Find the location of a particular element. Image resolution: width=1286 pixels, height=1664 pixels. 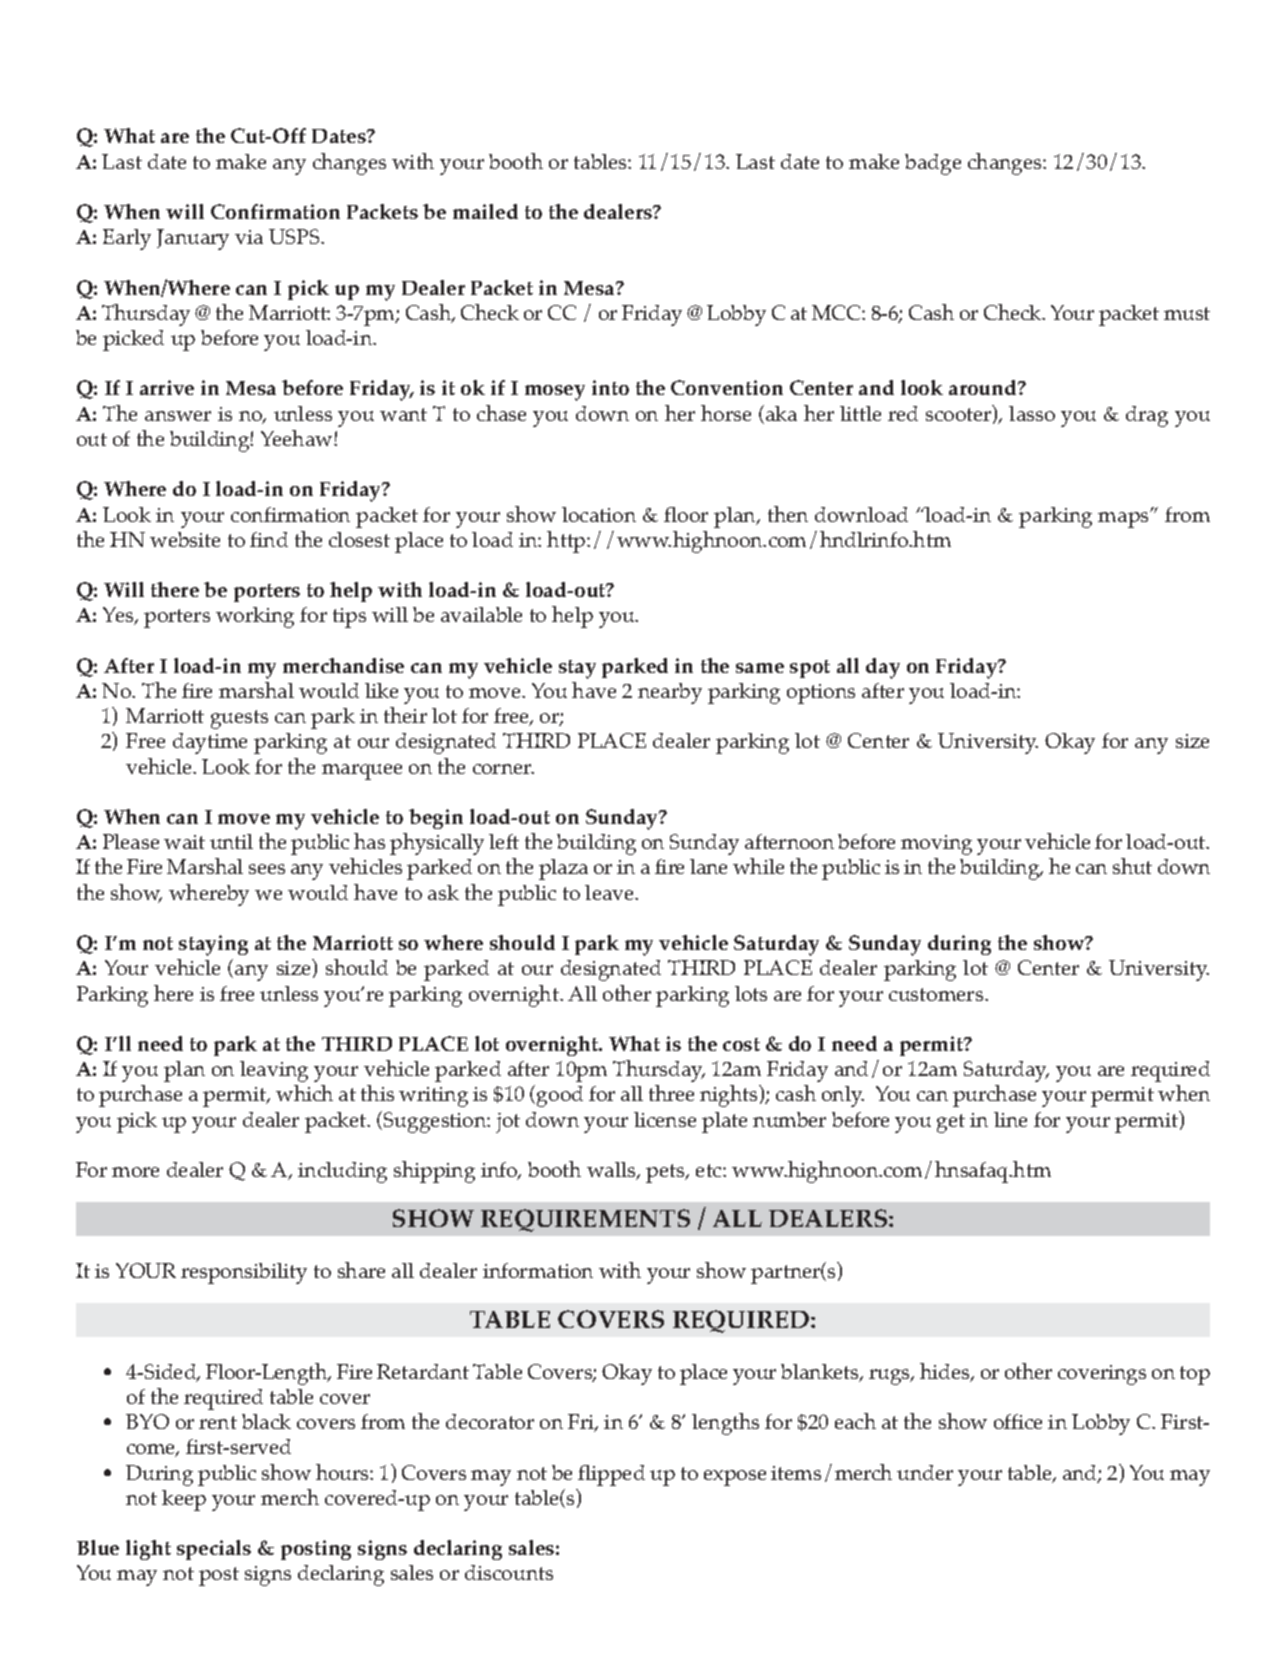

mailed is located at coordinates (485, 211).
